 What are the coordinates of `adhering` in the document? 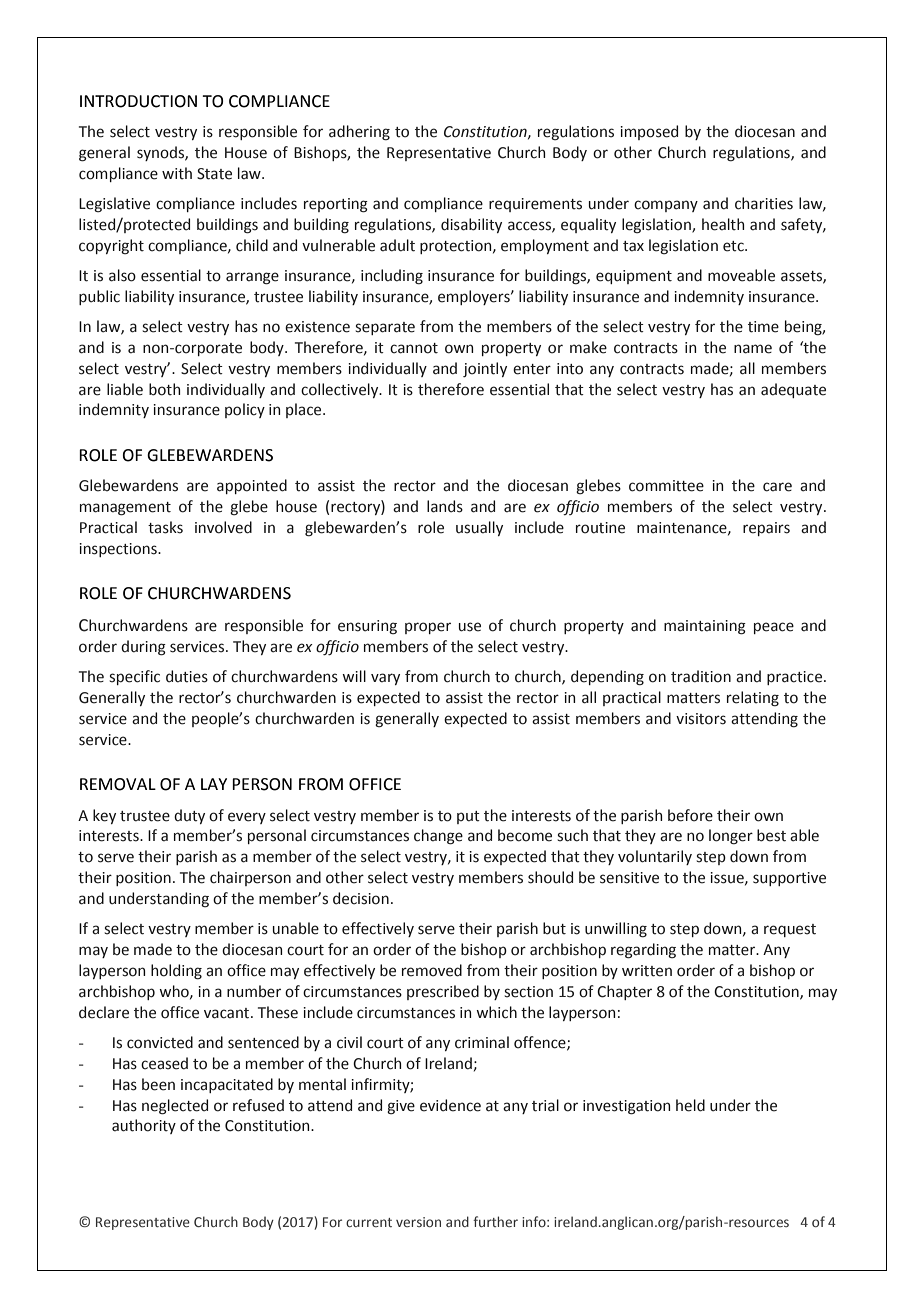 It's located at (359, 133).
